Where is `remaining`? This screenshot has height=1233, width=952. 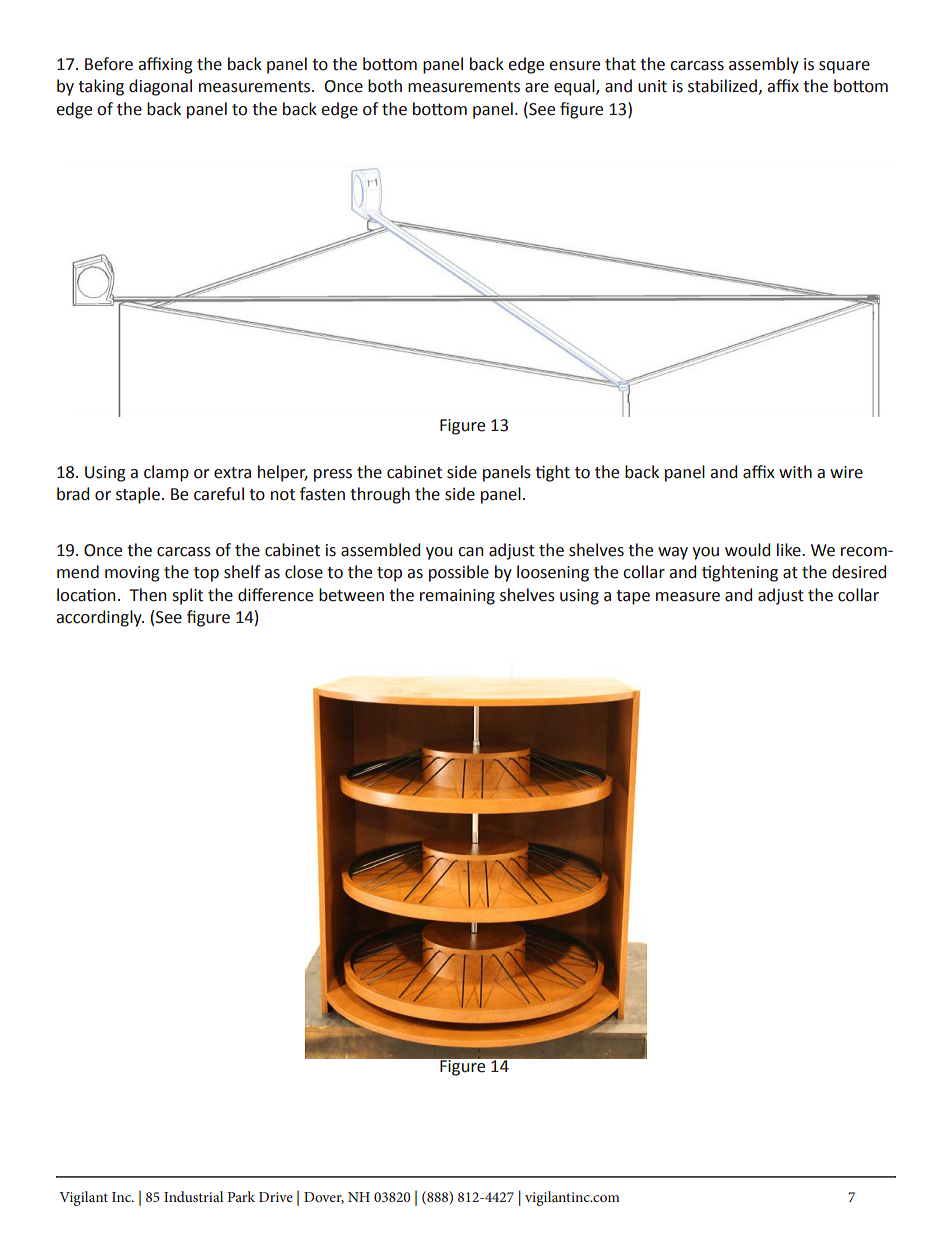 remaining is located at coordinates (457, 597).
